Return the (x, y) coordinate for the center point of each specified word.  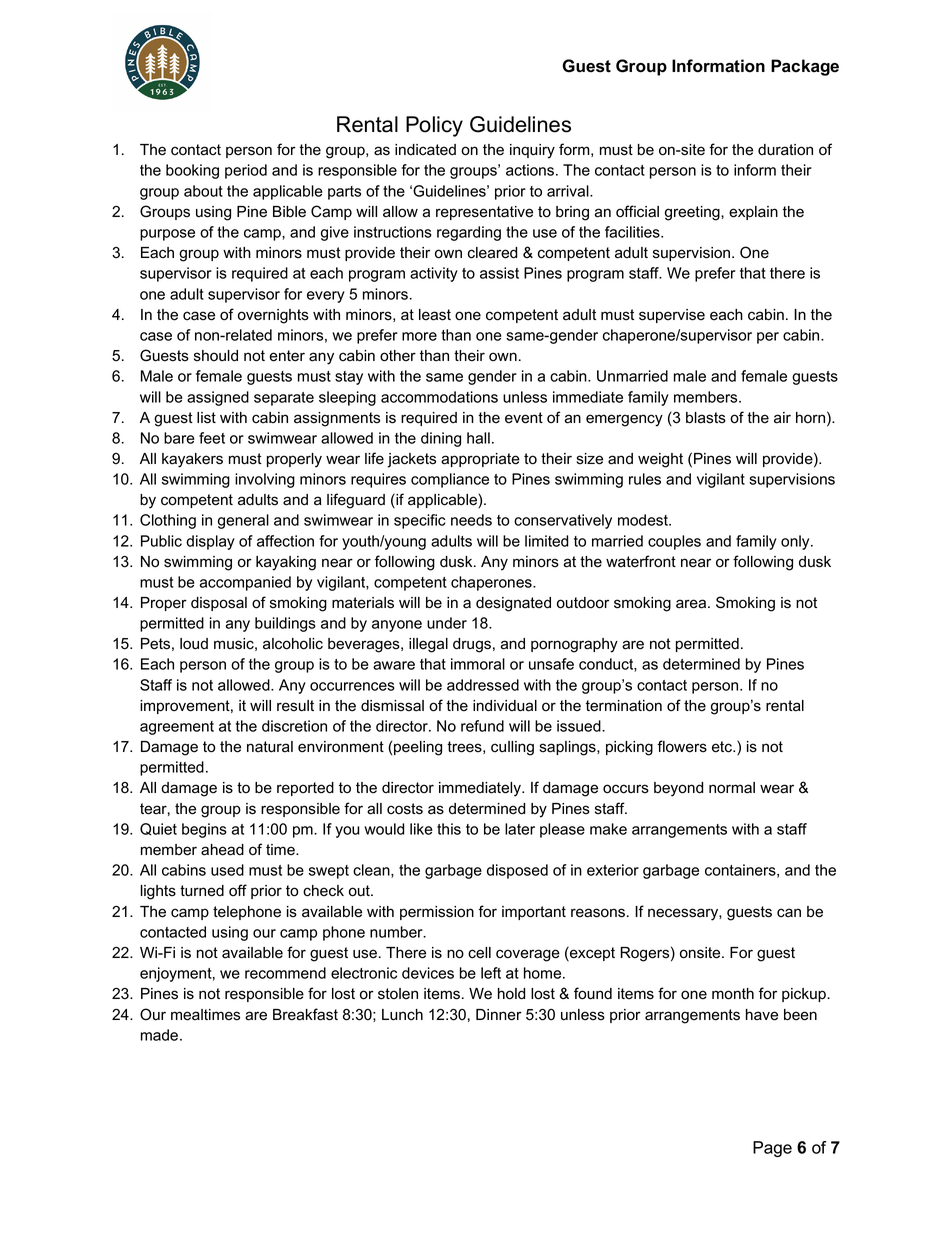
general (243, 521)
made (159, 1035)
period (246, 171)
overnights (273, 316)
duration (785, 150)
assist (499, 273)
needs (471, 520)
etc (723, 747)
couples (674, 542)
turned (202, 891)
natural (270, 747)
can (789, 913)
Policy (434, 126)
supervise (672, 316)
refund (482, 726)
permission (437, 913)
